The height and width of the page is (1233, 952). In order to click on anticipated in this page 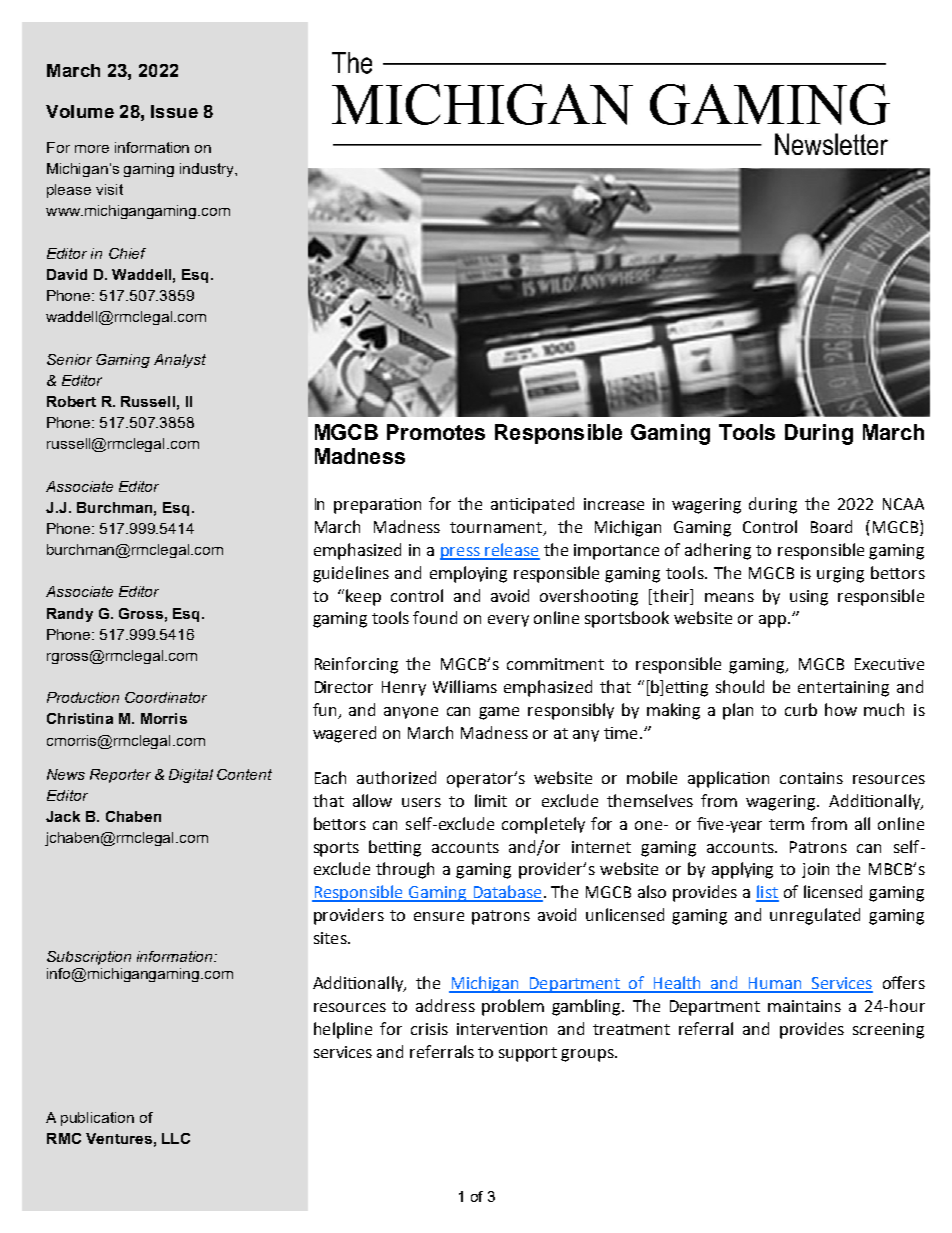, I will do `click(532, 505)`.
